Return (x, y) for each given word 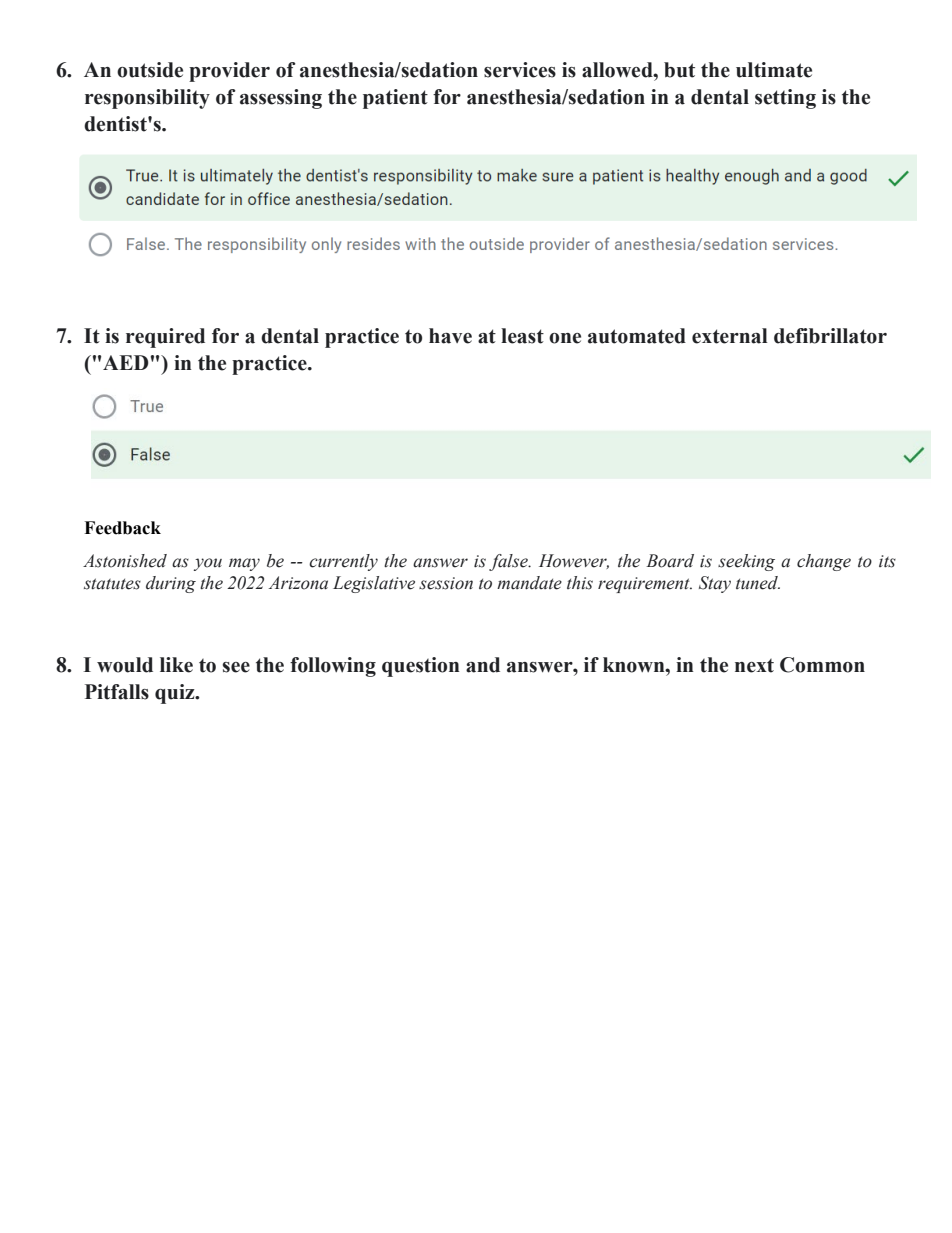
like (176, 665)
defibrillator (830, 336)
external (730, 336)
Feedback (122, 528)
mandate (529, 583)
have (450, 336)
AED (126, 362)
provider (229, 72)
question (421, 667)
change (824, 562)
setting (785, 99)
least (522, 336)
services (520, 70)
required (165, 338)
